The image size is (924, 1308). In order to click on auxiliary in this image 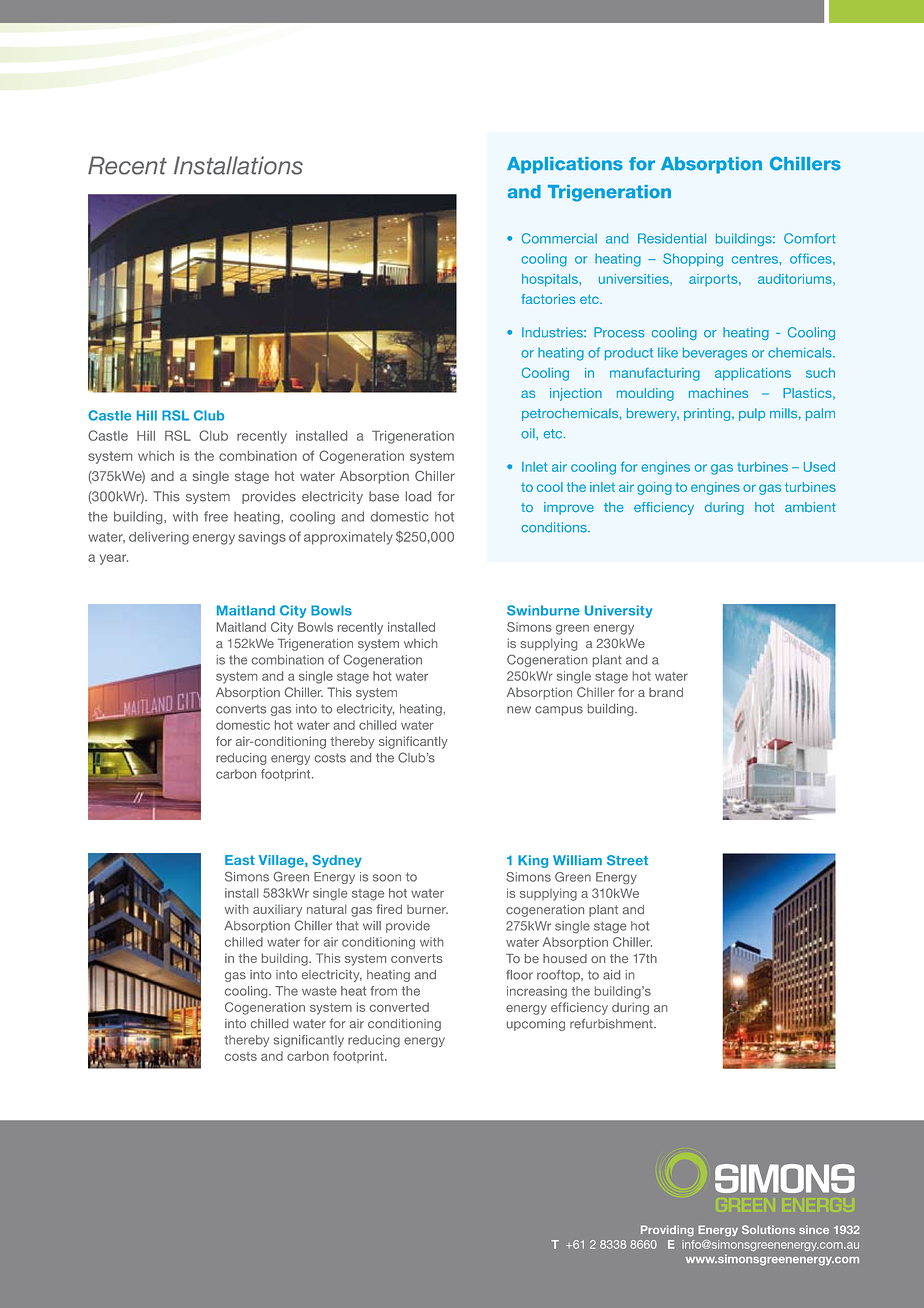, I will do `click(277, 911)`.
